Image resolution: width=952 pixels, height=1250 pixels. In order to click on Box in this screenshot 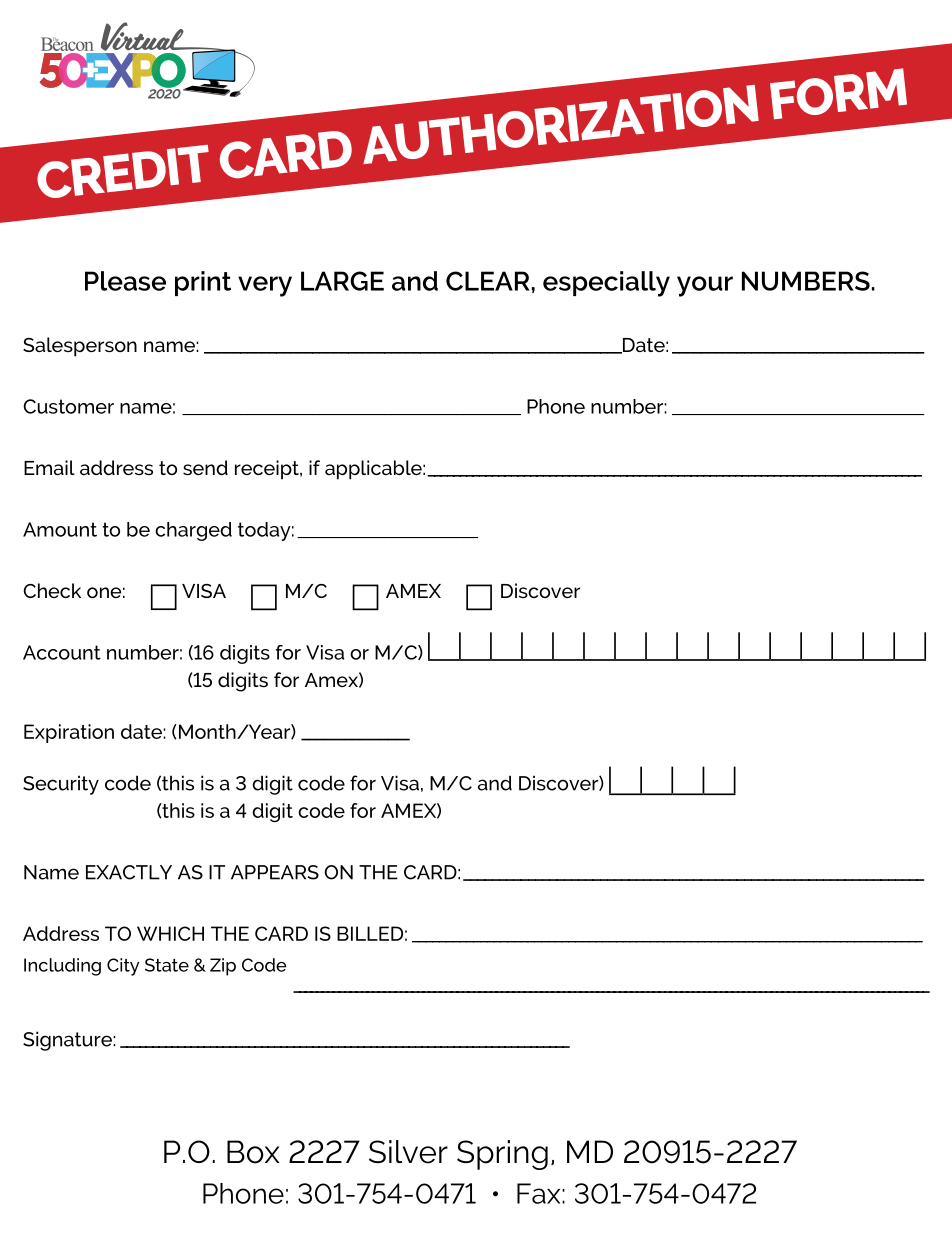, I will do `click(253, 1152)`.
